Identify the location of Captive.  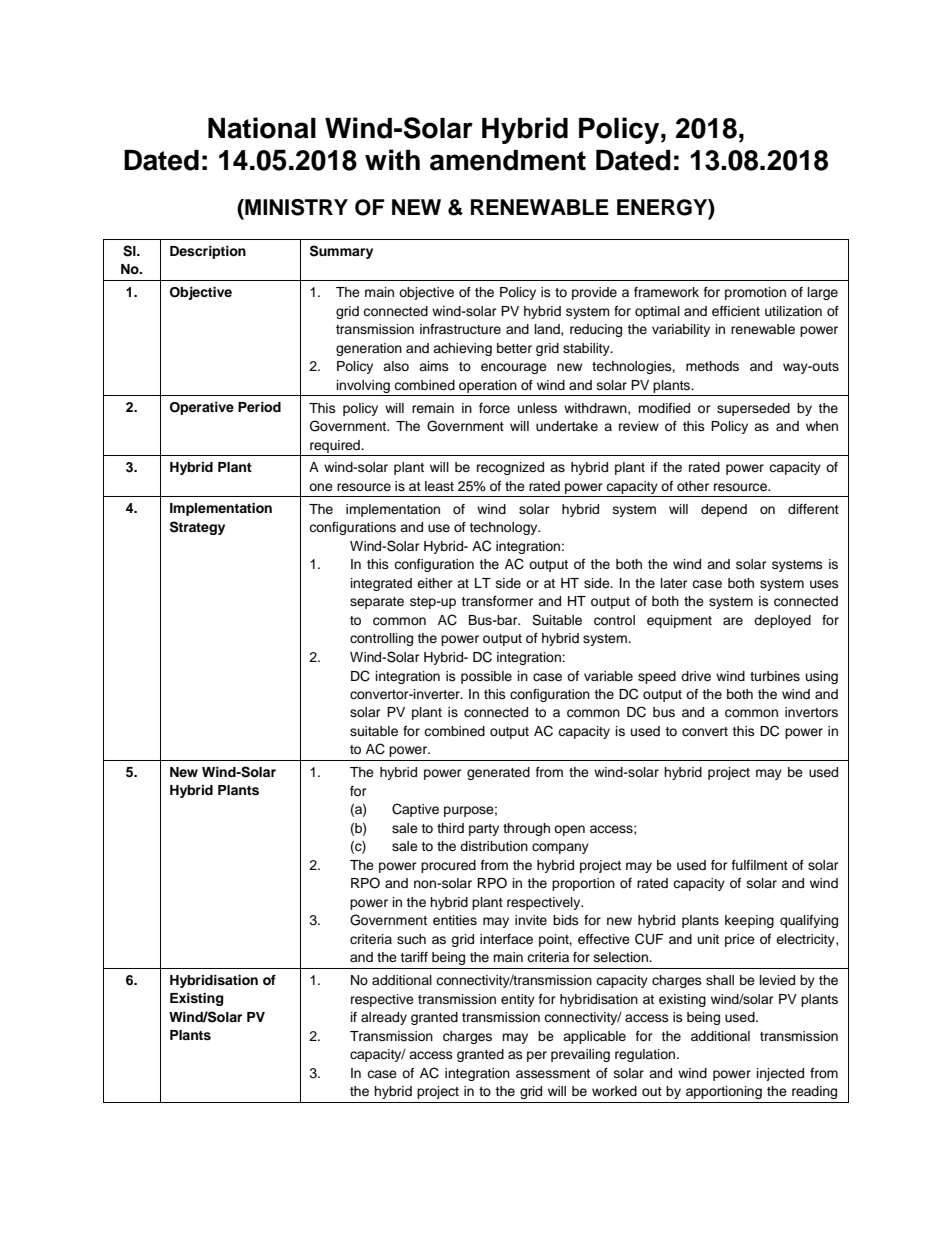
(415, 810).
